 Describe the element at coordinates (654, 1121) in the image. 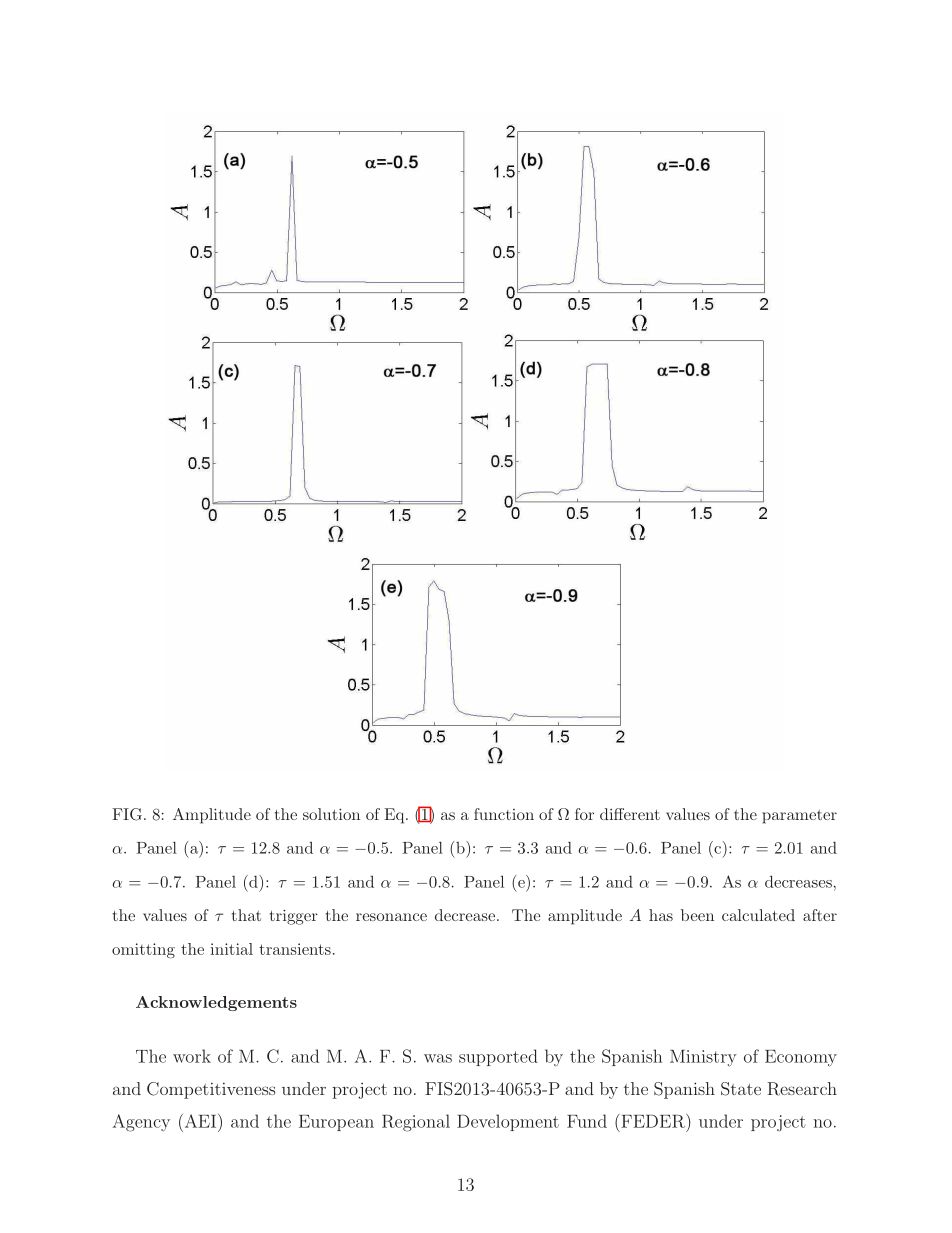

I see `FEDER` at that location.
